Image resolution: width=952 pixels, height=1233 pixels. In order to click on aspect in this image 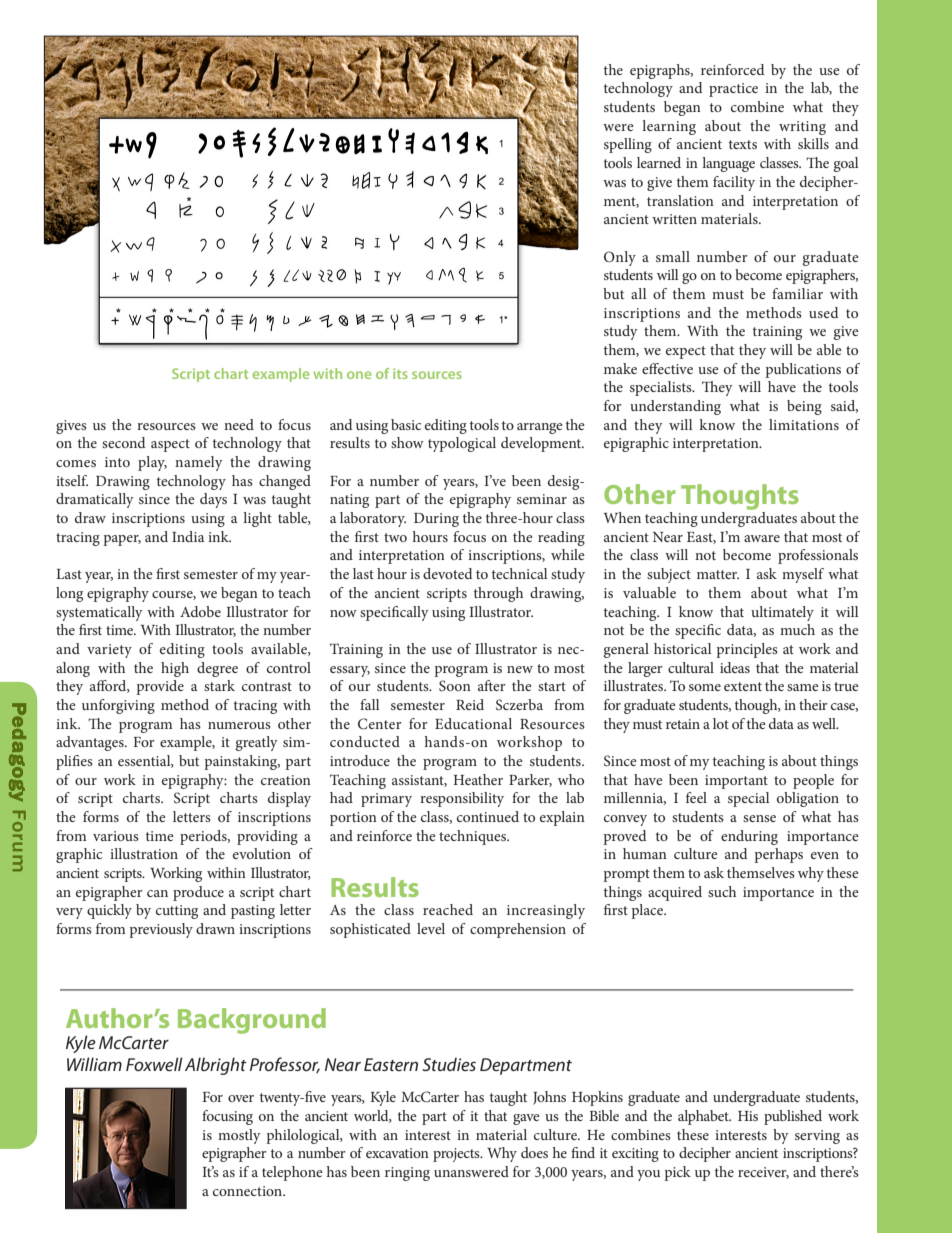, I will do `click(170, 445)`.
